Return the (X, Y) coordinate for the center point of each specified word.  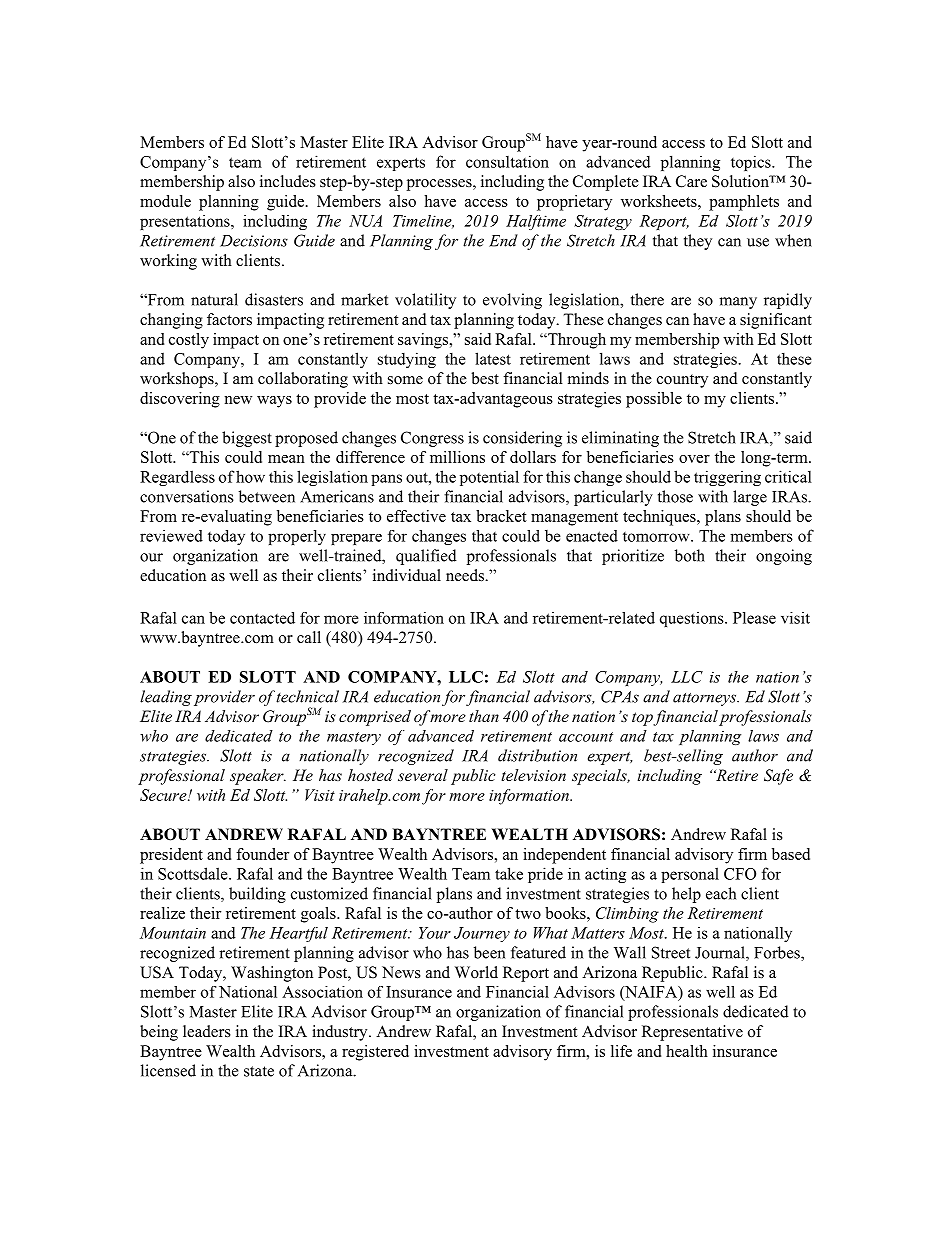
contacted (262, 618)
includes (288, 181)
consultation (507, 161)
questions (693, 619)
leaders (207, 1031)
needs (466, 575)
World (476, 972)
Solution (741, 181)
